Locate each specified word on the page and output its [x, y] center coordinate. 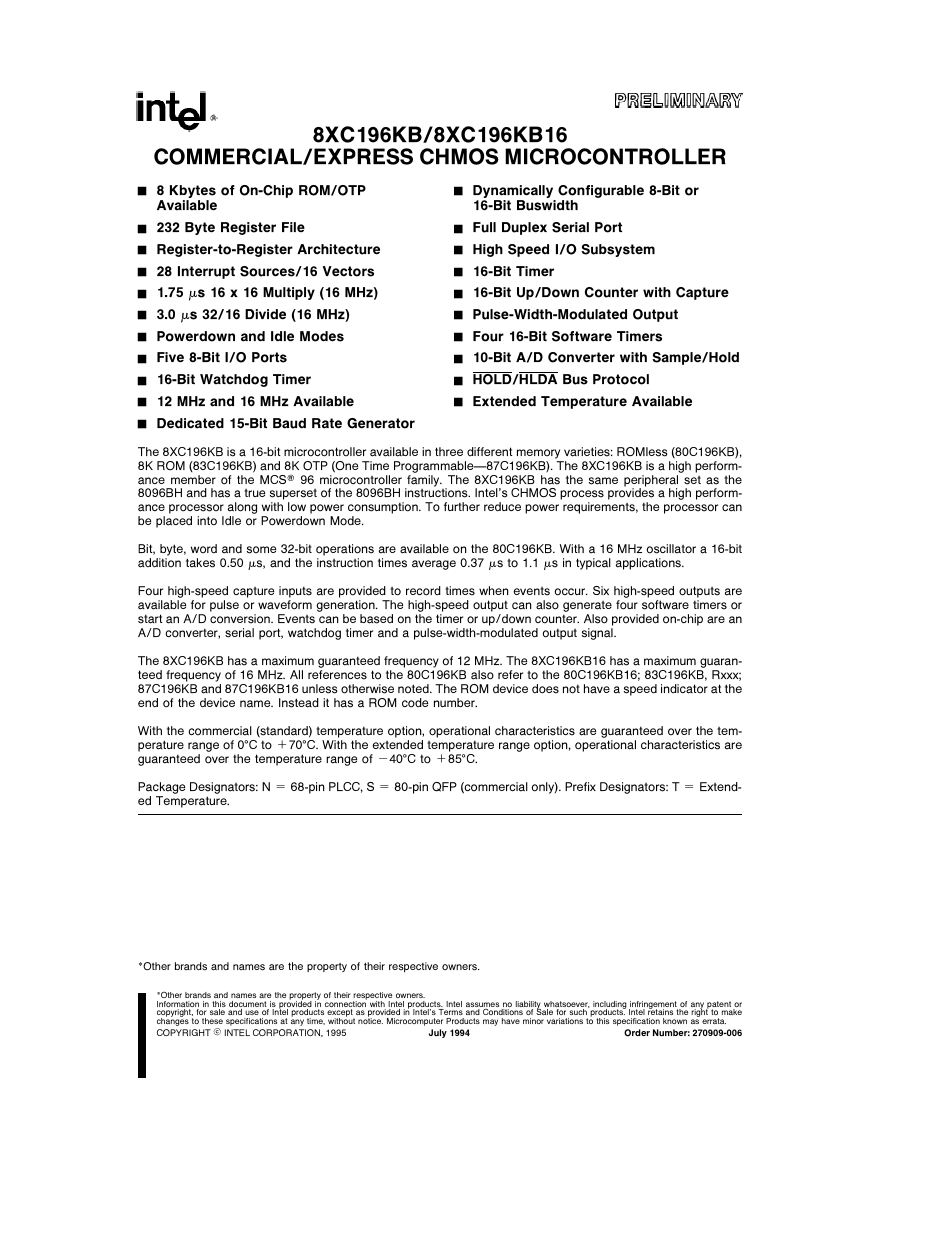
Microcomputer [415, 1022]
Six [601, 590]
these [212, 1021]
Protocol [621, 379]
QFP [444, 787]
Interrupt [206, 272]
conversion [241, 619]
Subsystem [618, 250]
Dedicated [190, 423]
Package [161, 788]
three [449, 451]
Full [484, 227]
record [423, 591]
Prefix [580, 786]
